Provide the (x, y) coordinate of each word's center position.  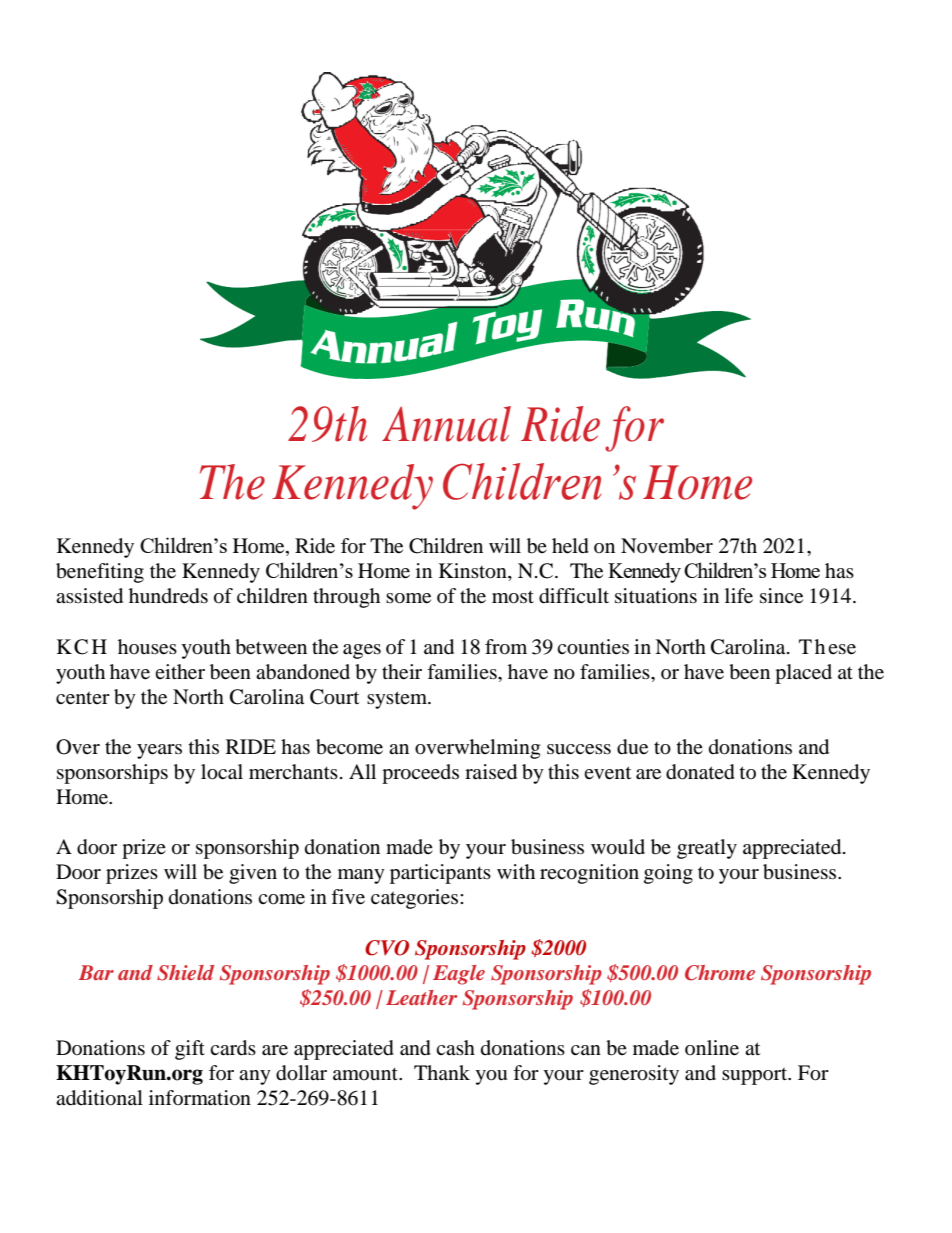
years (159, 751)
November (667, 546)
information (200, 1098)
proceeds (420, 774)
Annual (446, 424)
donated (700, 772)
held (570, 546)
